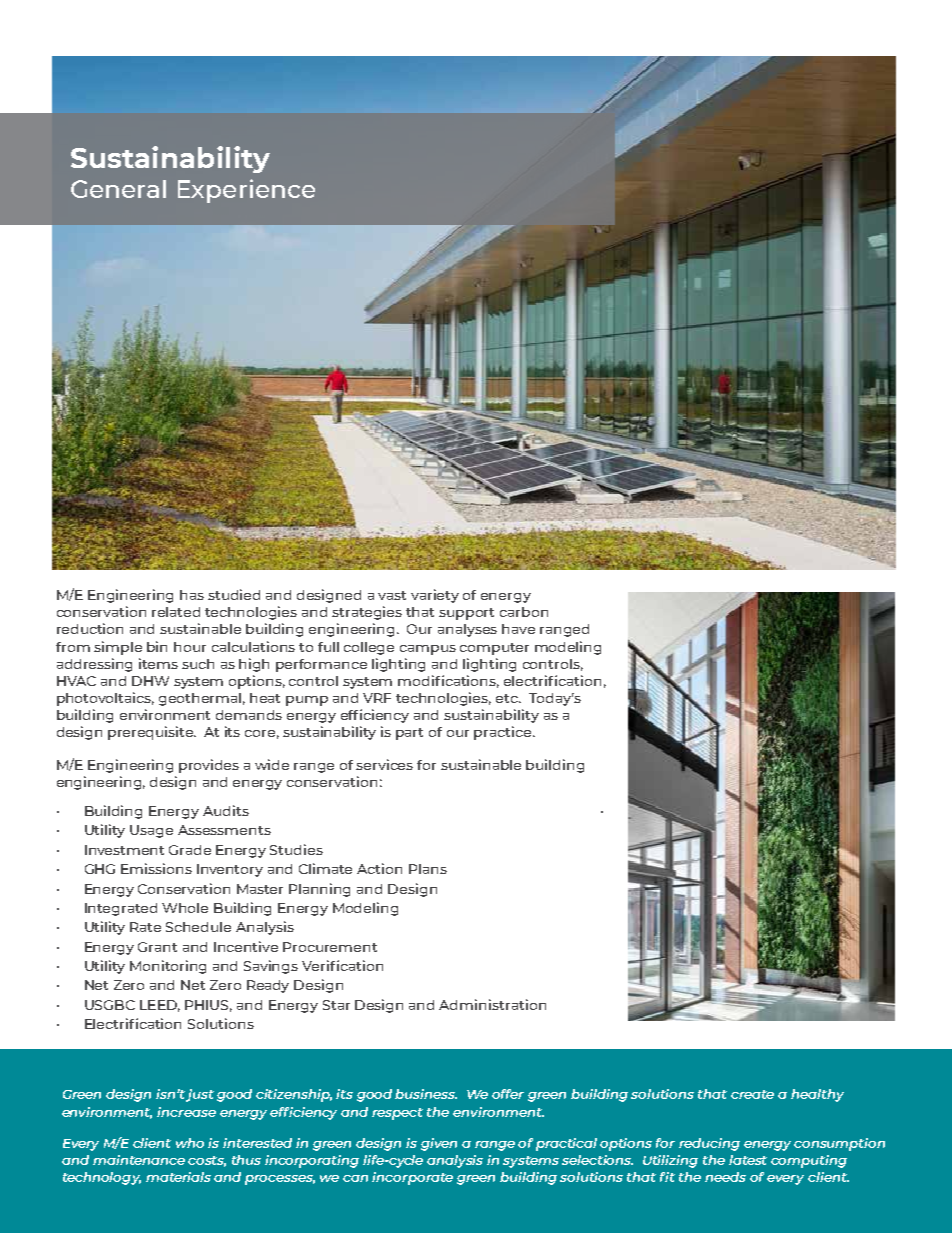  What do you see at coordinates (246, 191) in the screenshot?
I see `Experience` at bounding box center [246, 191].
